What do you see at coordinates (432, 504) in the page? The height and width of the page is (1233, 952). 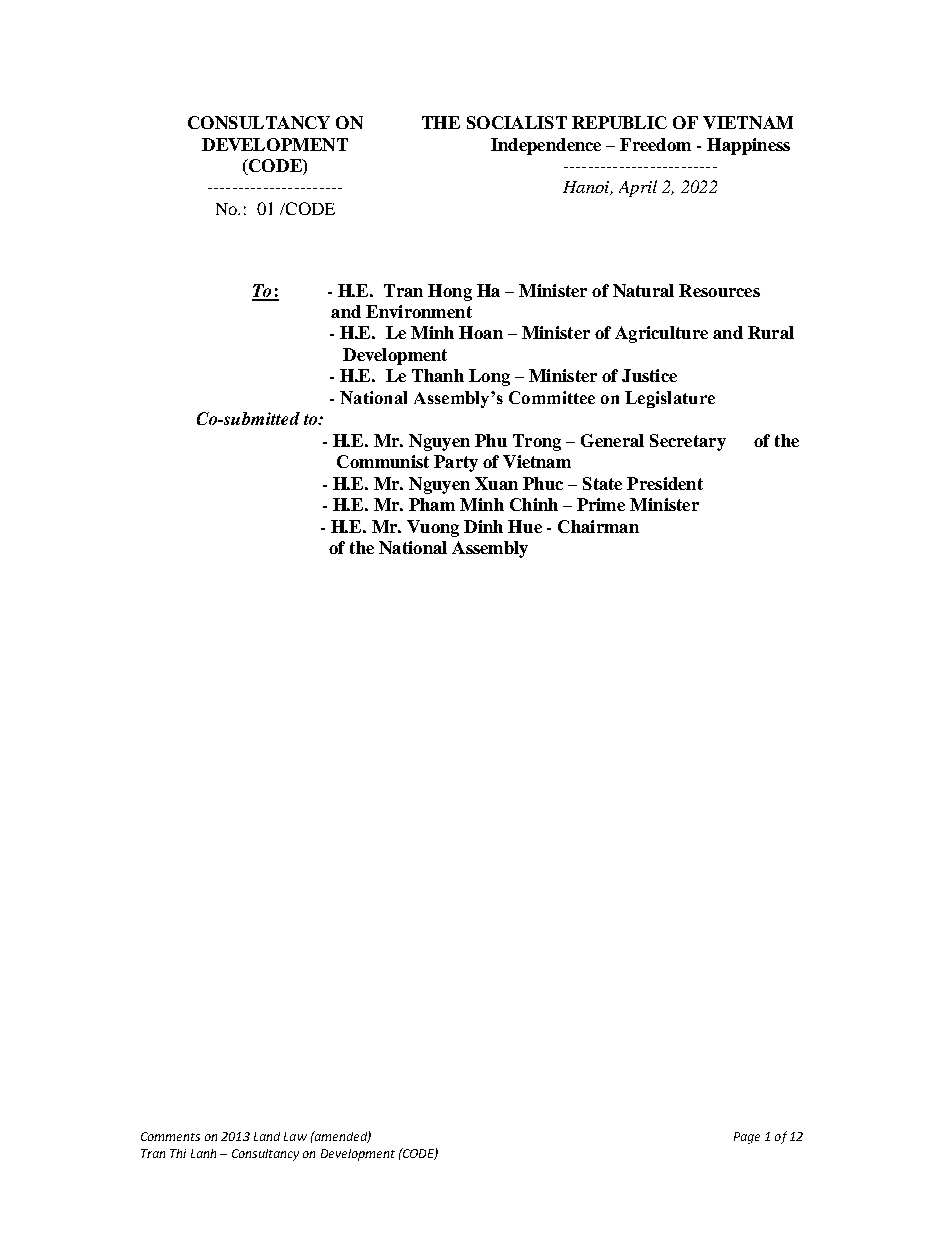 I see `Pham` at bounding box center [432, 504].
